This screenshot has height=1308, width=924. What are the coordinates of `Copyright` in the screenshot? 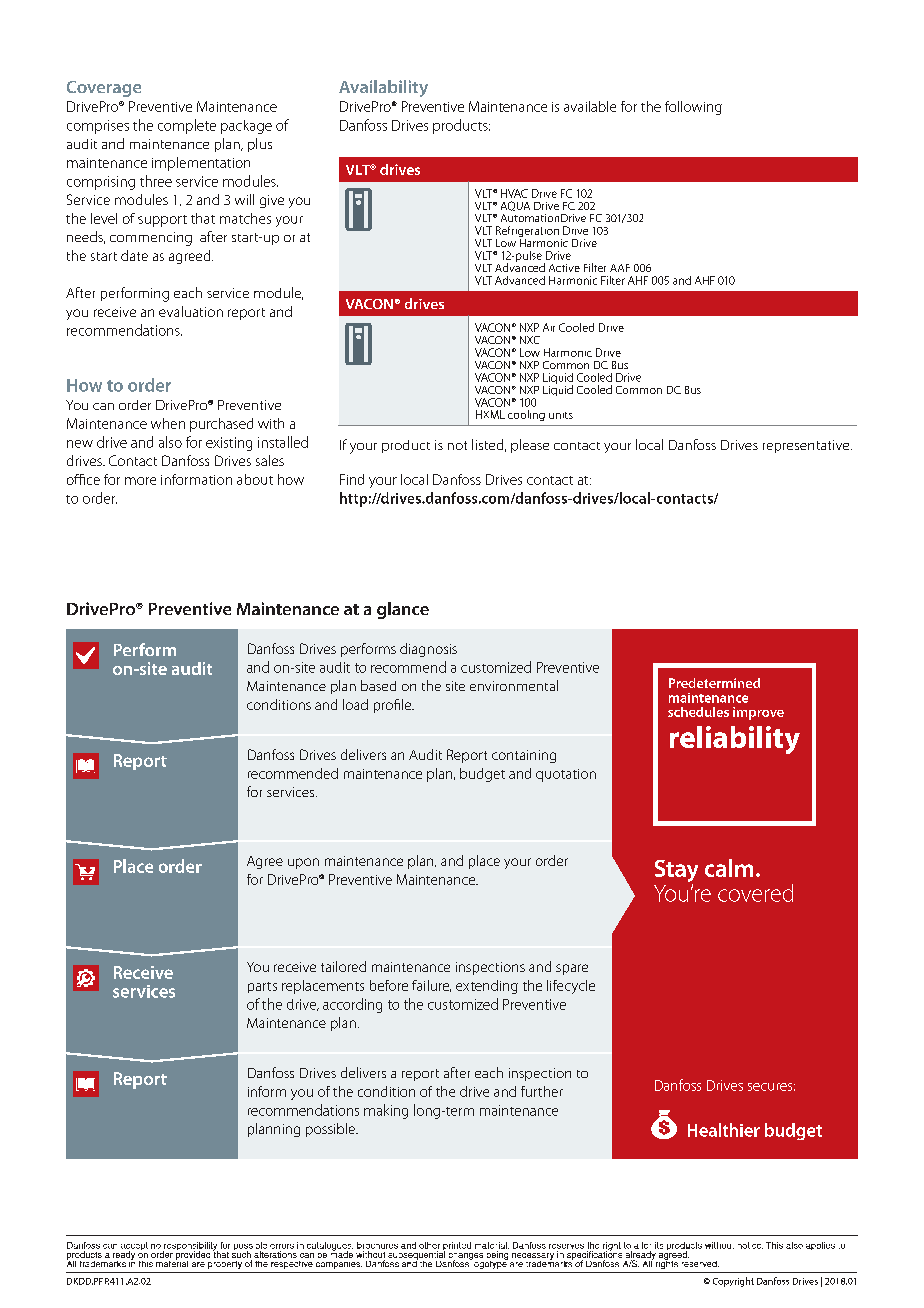 It's located at (733, 1282).
